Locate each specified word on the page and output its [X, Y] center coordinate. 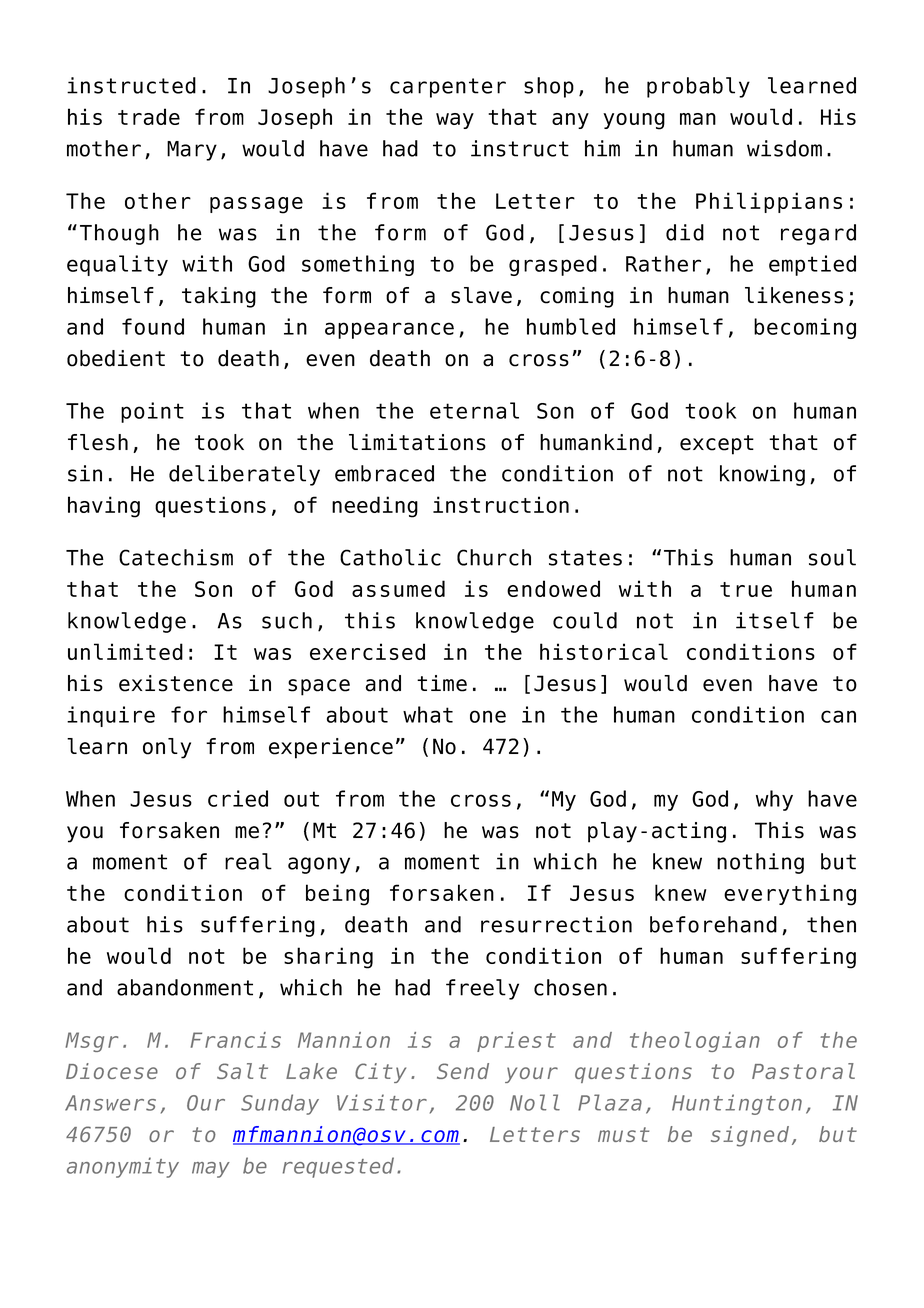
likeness [794, 295]
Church [494, 557]
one [488, 716]
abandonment [185, 987]
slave [481, 295]
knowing [762, 475]
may [211, 1170]
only [167, 748]
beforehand [713, 924]
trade [149, 116]
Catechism [176, 557]
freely [482, 989]
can [838, 716]
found [153, 326]
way [455, 121]
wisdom [784, 148]
